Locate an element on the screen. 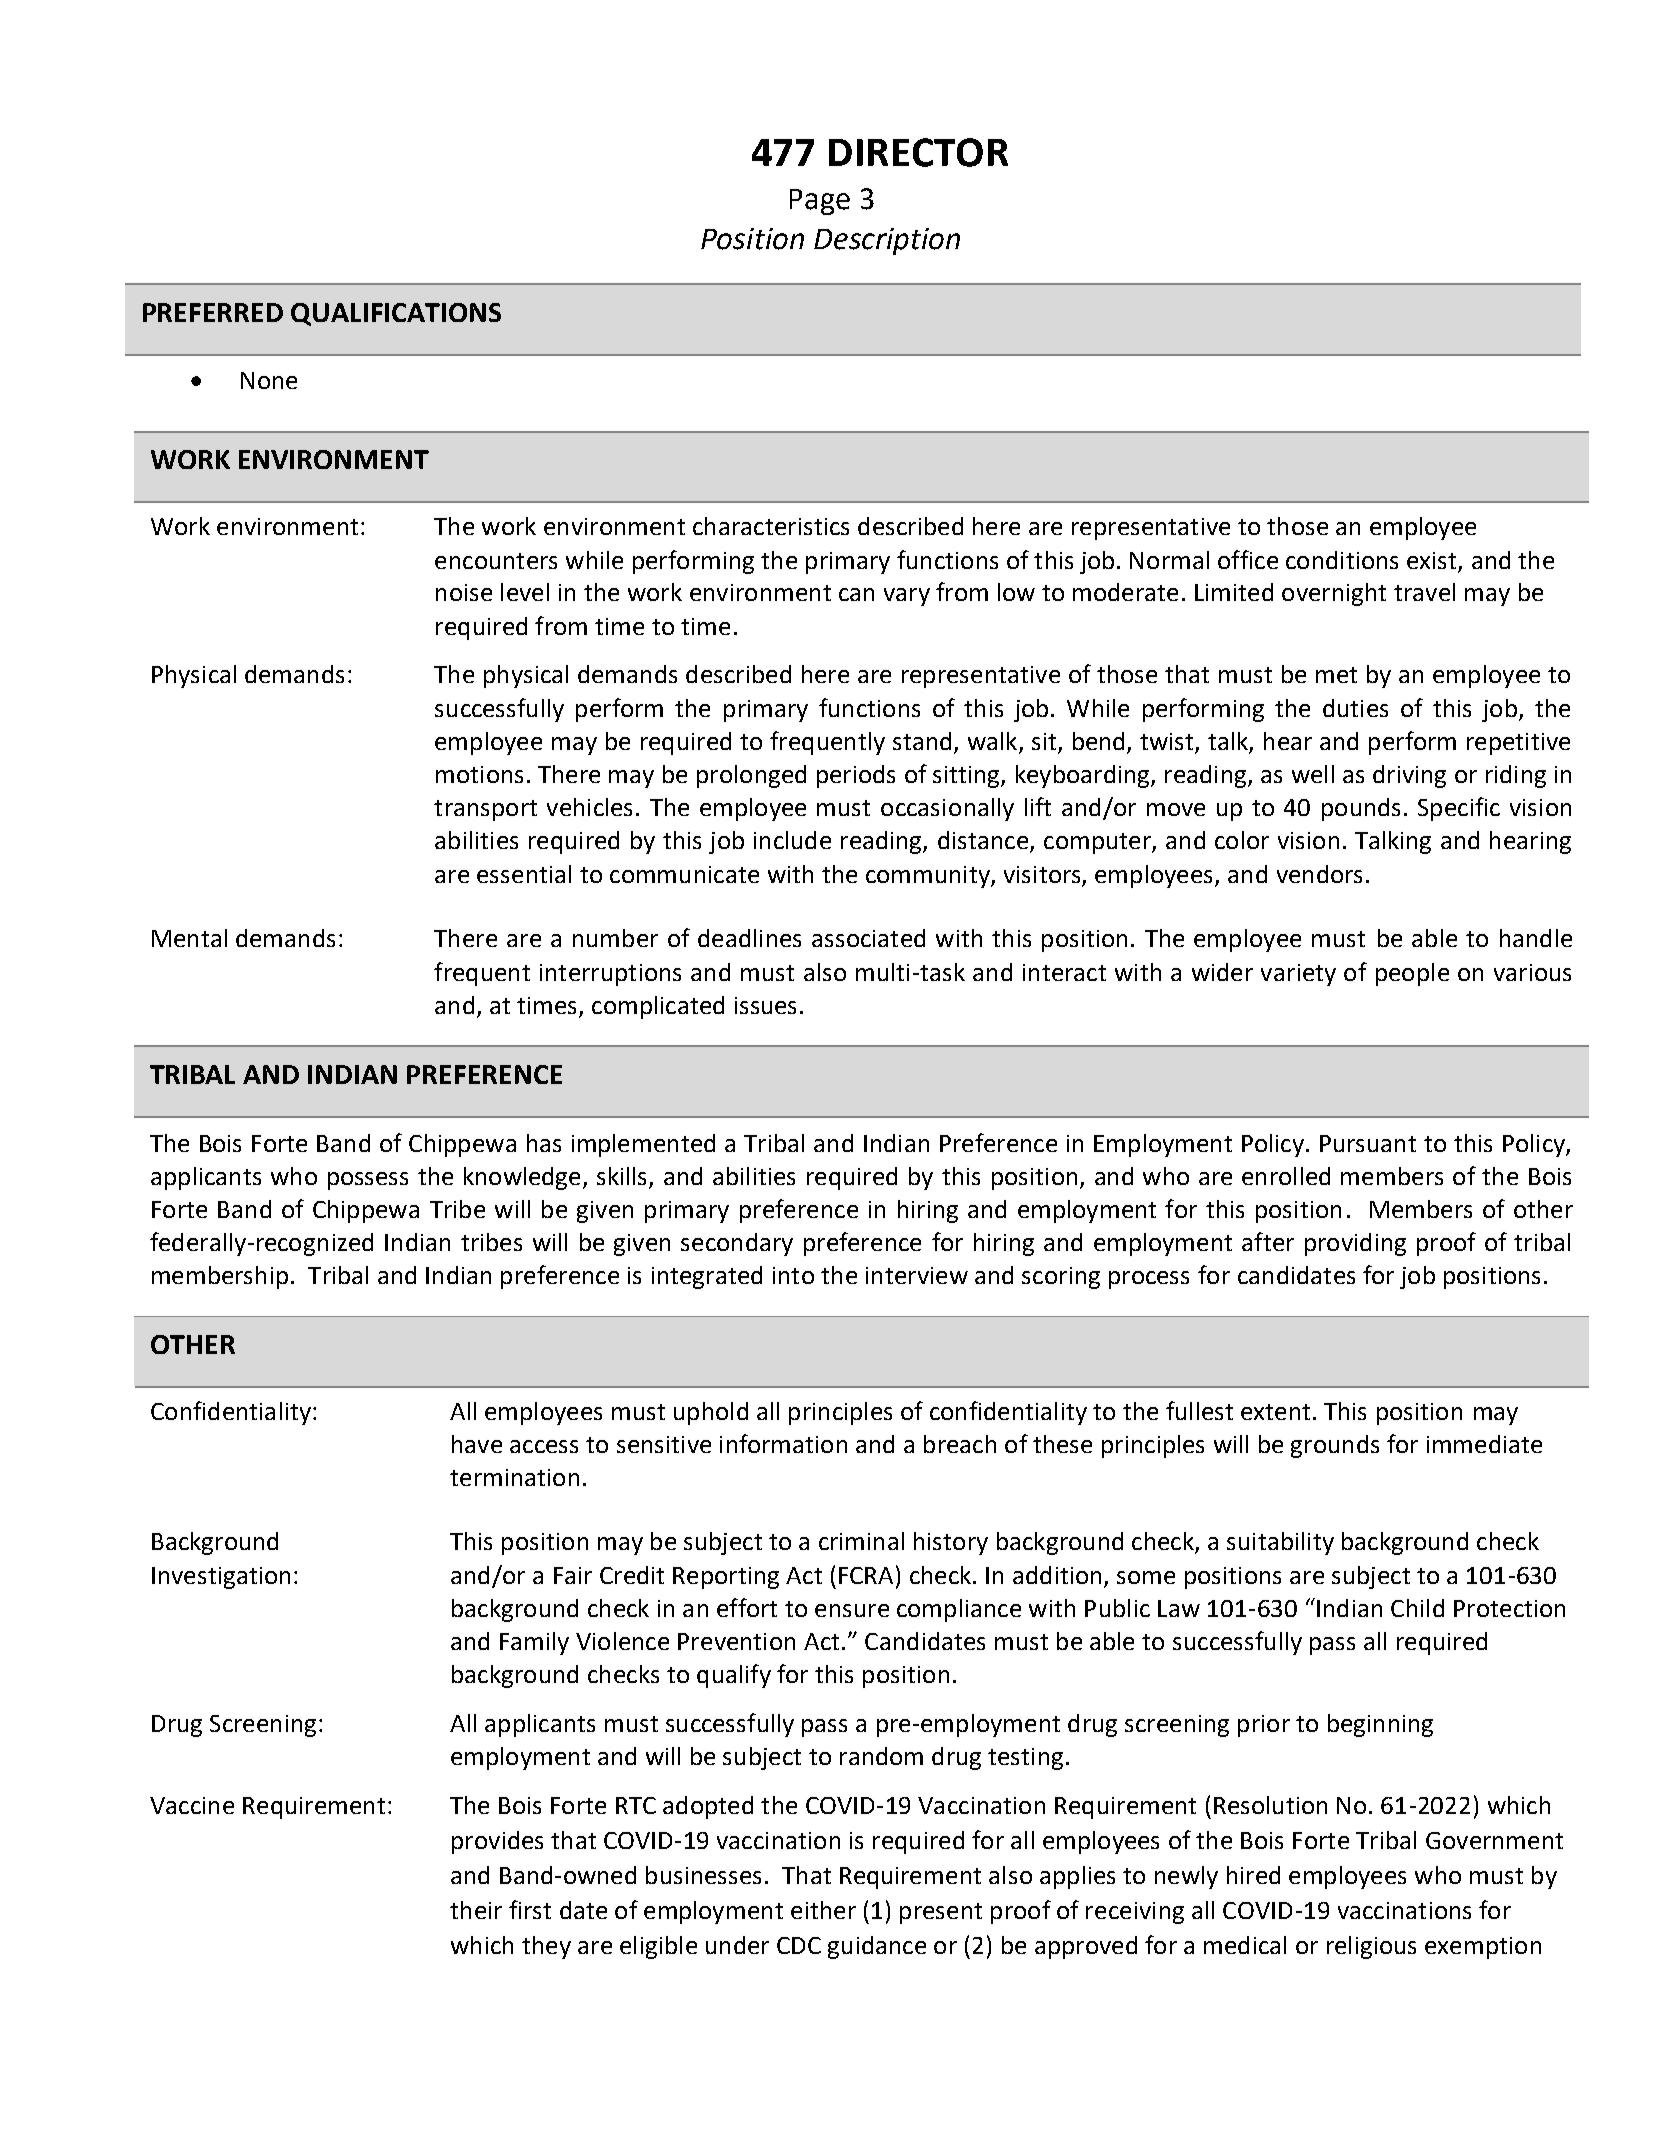 The height and width of the screenshot is (2150, 1662). have is located at coordinates (477, 1444).
